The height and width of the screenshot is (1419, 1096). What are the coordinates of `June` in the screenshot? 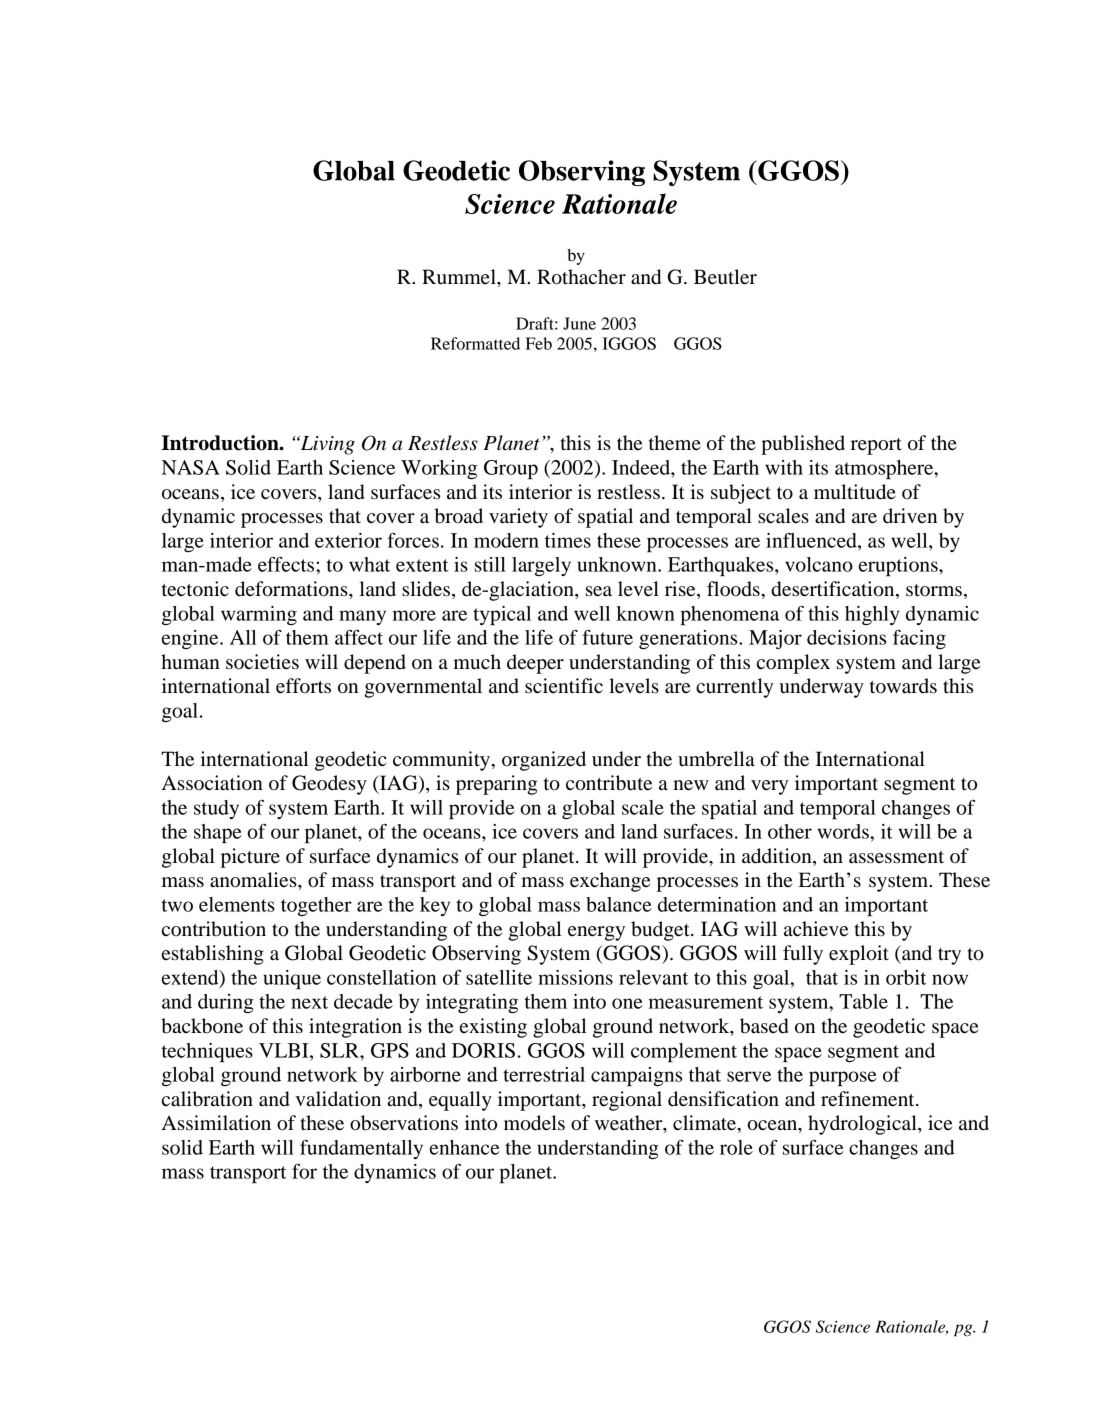 It's located at (579, 323).
